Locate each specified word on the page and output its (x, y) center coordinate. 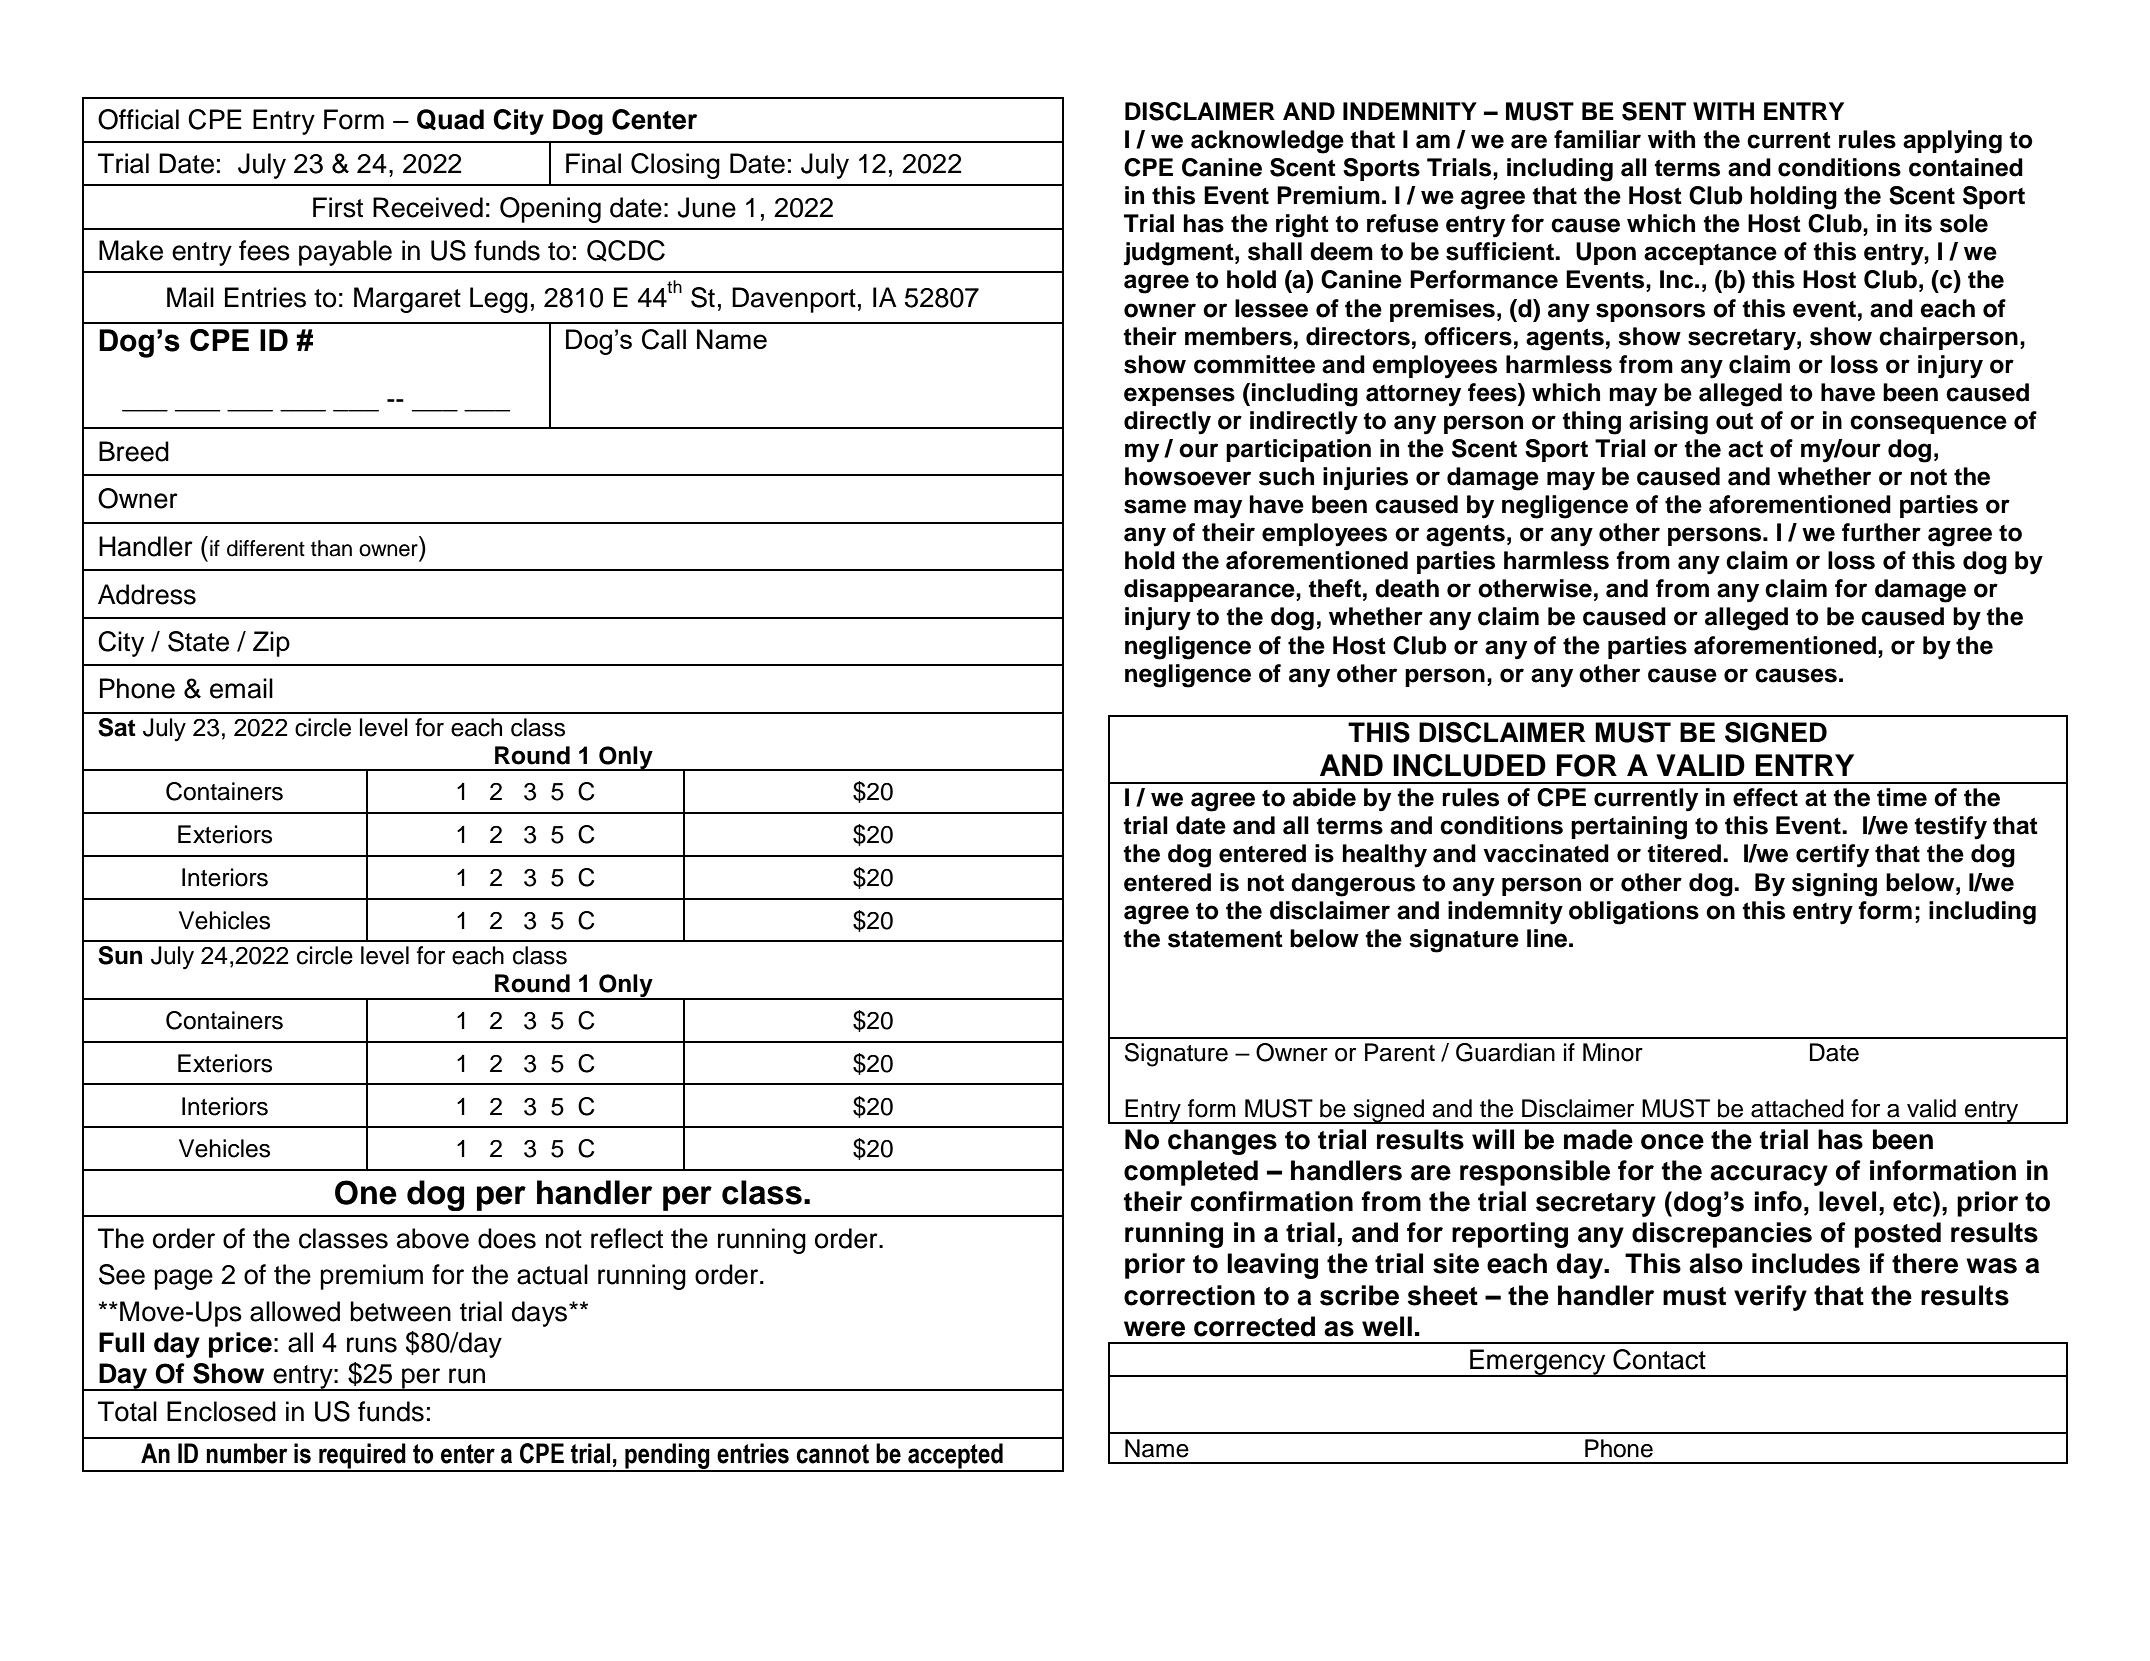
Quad (450, 120)
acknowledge (1267, 142)
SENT (1654, 111)
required (362, 1457)
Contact (1659, 1359)
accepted (955, 1457)
